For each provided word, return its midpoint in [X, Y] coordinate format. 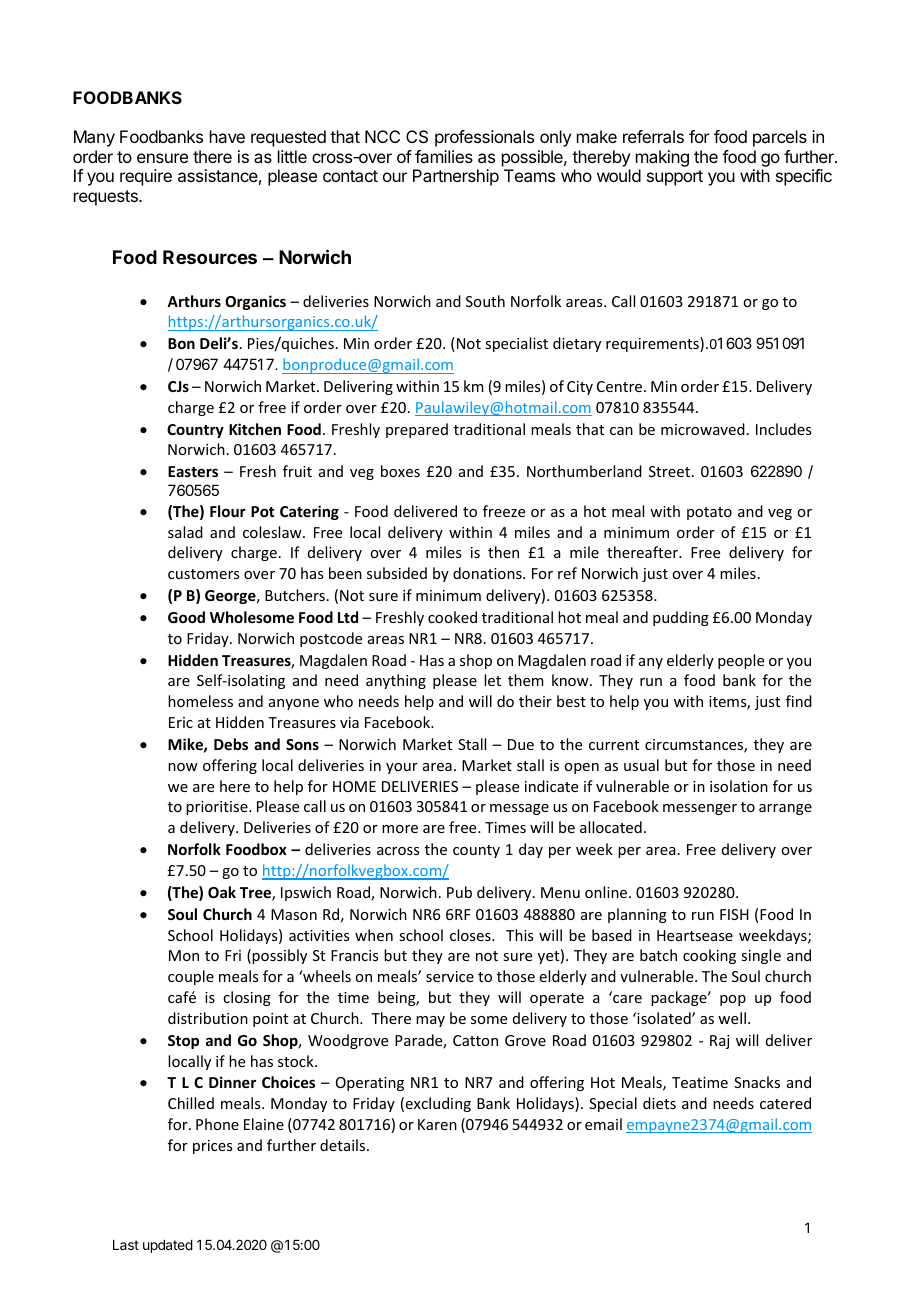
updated [168, 1246]
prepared [417, 430]
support [675, 178]
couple [191, 977]
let [492, 680]
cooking [709, 956]
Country [195, 431]
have [227, 136]
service [450, 976]
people [741, 661]
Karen [437, 1124]
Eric [181, 722]
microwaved [703, 429]
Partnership [456, 177]
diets [659, 1103]
